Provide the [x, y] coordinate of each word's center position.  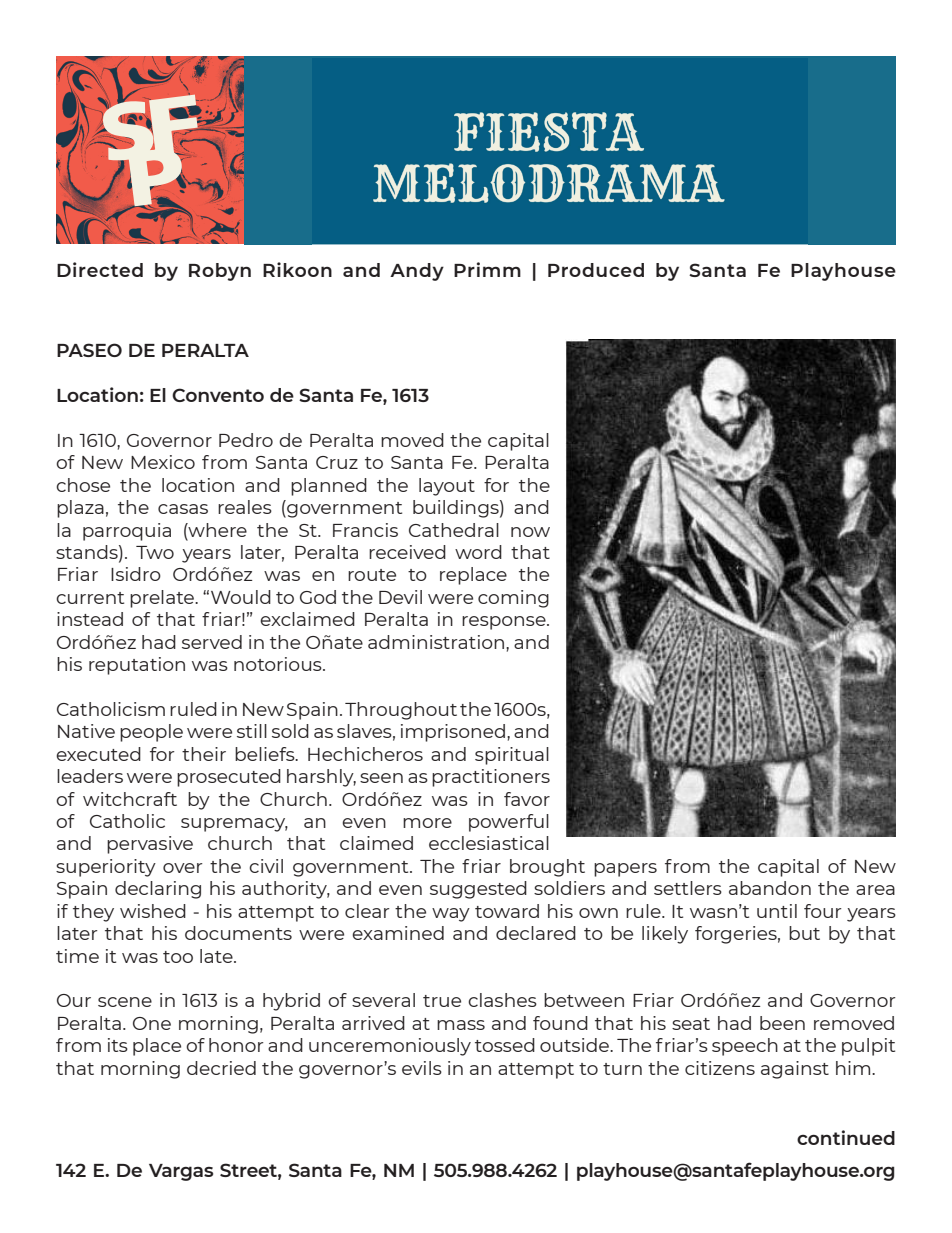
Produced [596, 270]
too [178, 957]
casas [183, 509]
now [530, 532]
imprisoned [453, 733]
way [451, 915]
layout [447, 487]
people [151, 733]
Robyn [220, 272]
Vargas [181, 1172]
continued [846, 1137]
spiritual [512, 756]
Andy [417, 272]
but [804, 933]
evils [422, 1068]
